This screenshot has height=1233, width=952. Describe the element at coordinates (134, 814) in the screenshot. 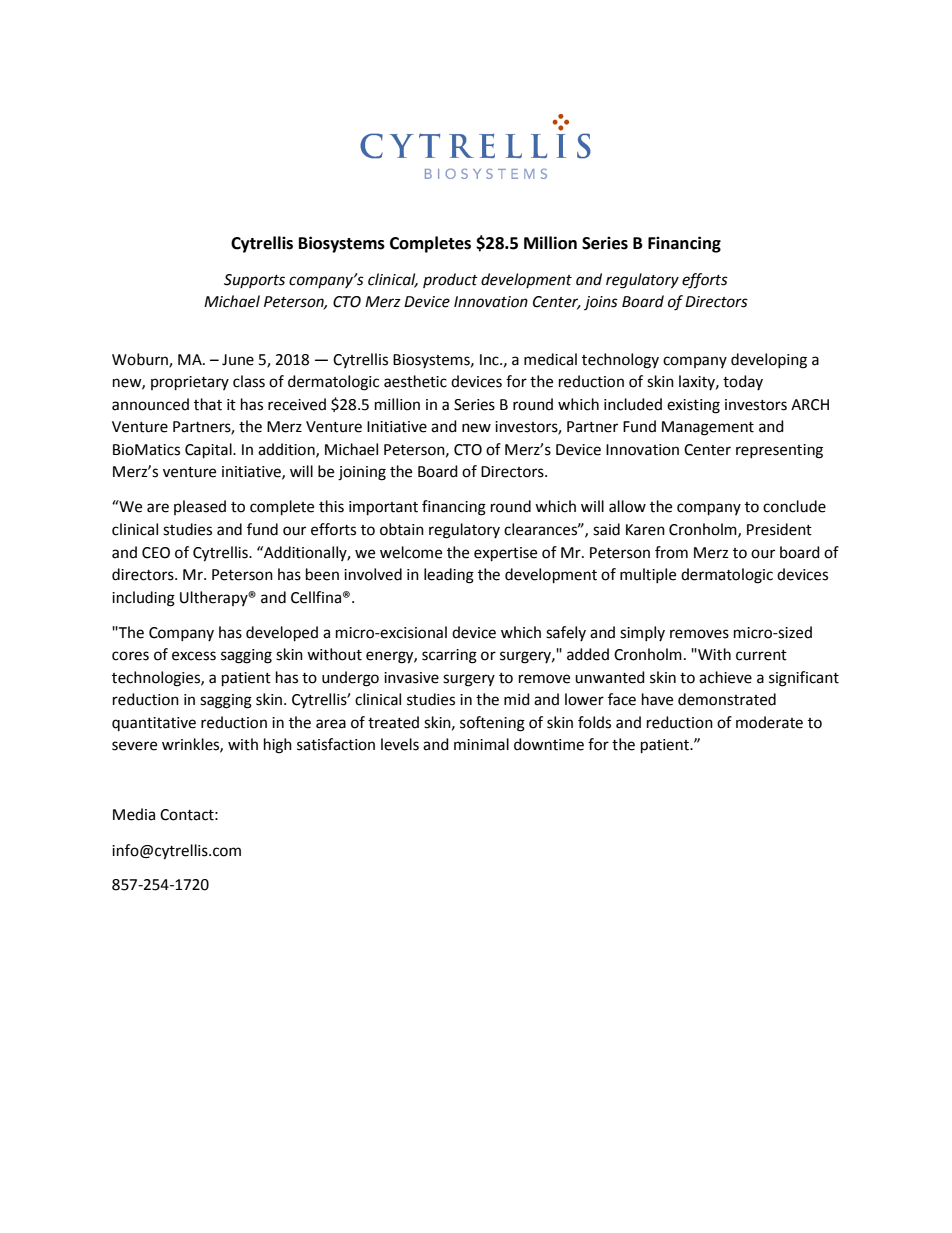

I see `Media` at that location.
